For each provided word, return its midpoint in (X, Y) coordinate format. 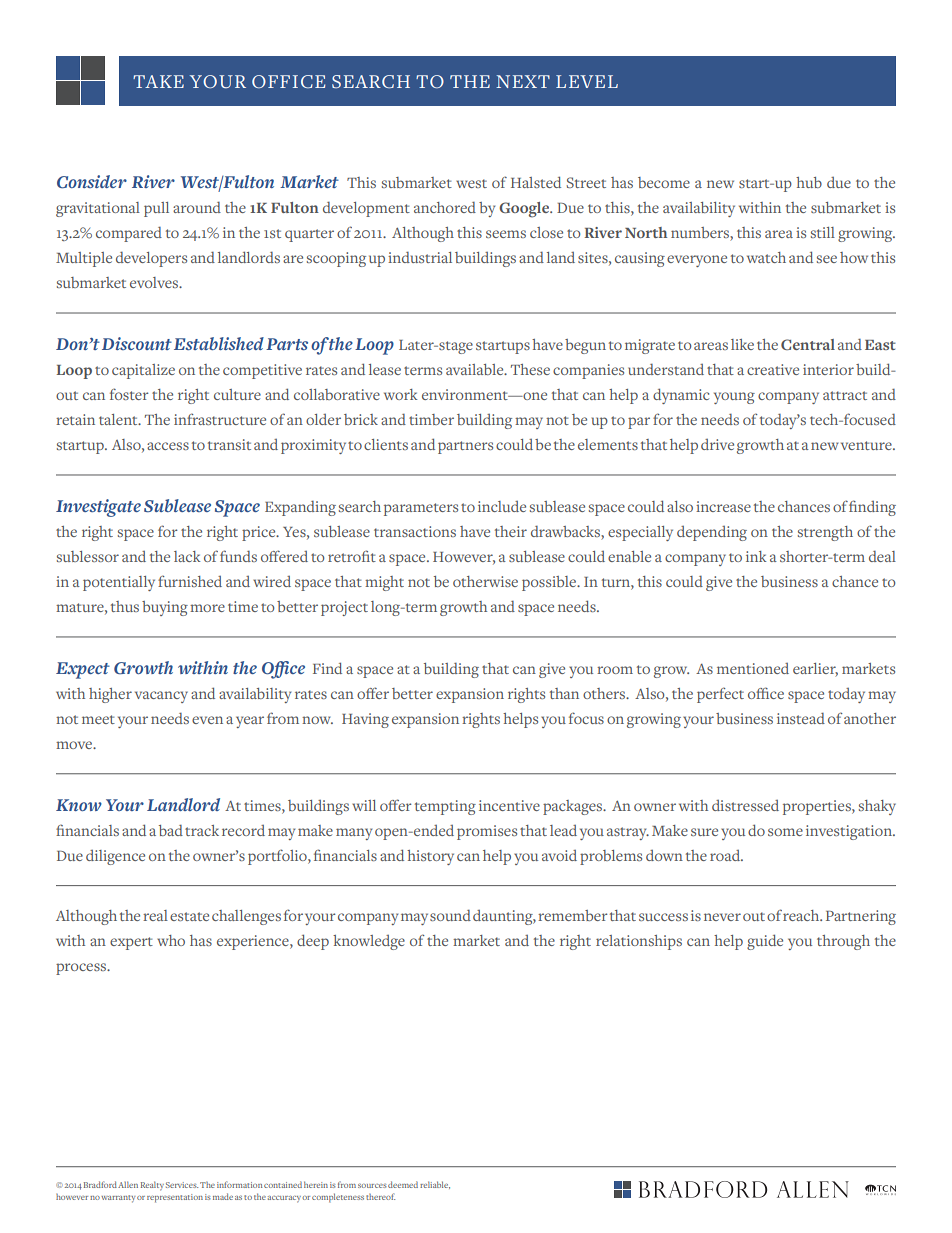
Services (182, 1185)
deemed (403, 1184)
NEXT (523, 81)
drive (717, 444)
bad (171, 830)
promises (487, 832)
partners (465, 447)
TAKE (158, 81)
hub (809, 182)
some (785, 832)
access (168, 446)
